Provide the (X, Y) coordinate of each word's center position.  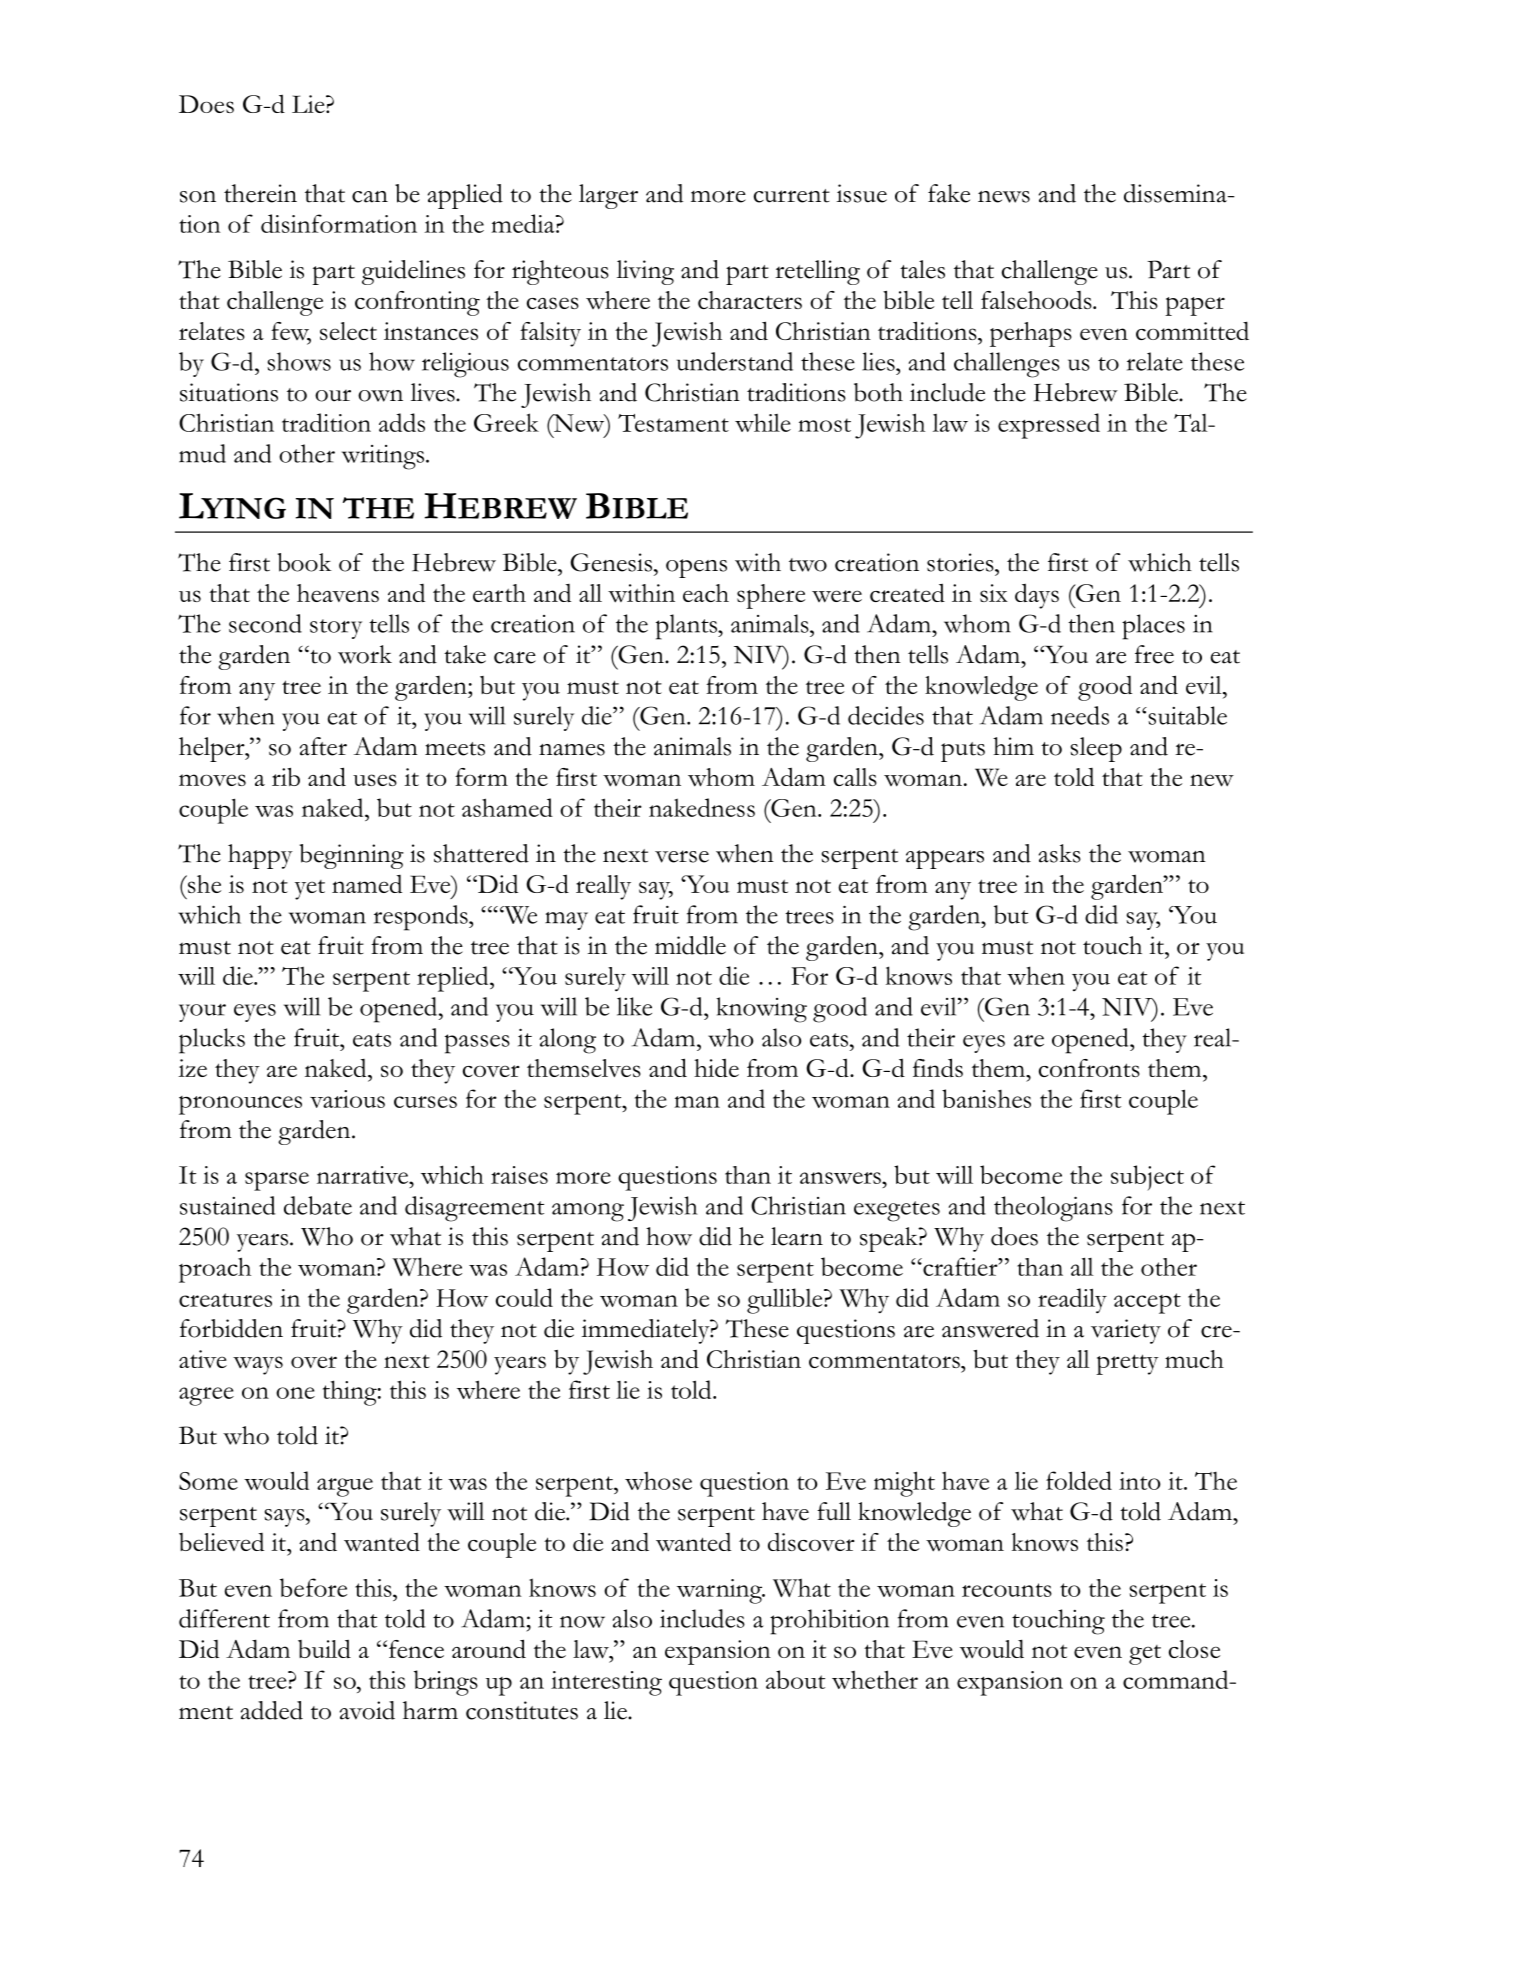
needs (1080, 715)
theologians (1053, 1209)
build (324, 1649)
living (645, 272)
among (588, 1212)
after (323, 746)
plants (687, 627)
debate (318, 1205)
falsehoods (1037, 300)
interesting (606, 1683)
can (370, 197)
